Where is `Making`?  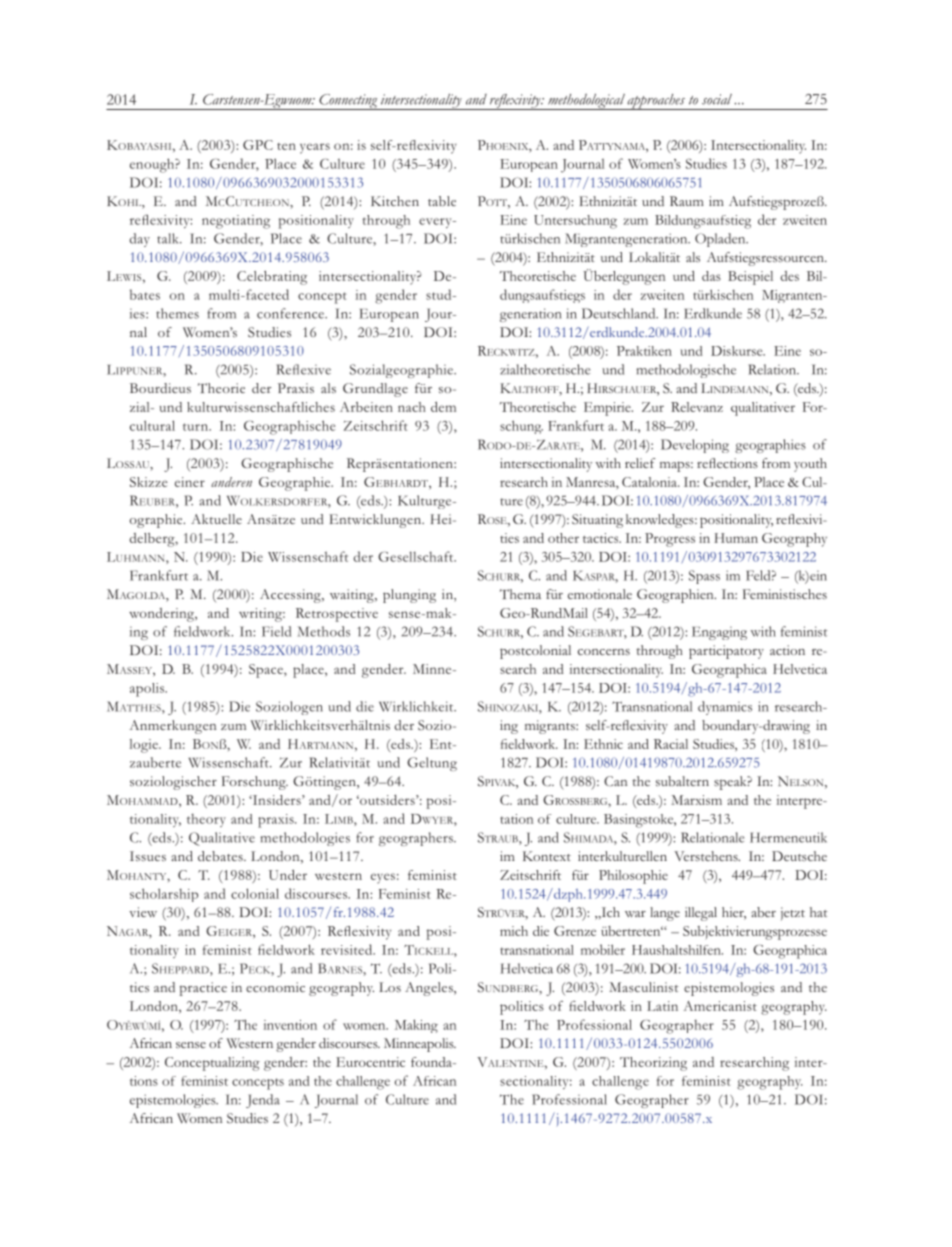
Making is located at coordinates (416, 1026).
